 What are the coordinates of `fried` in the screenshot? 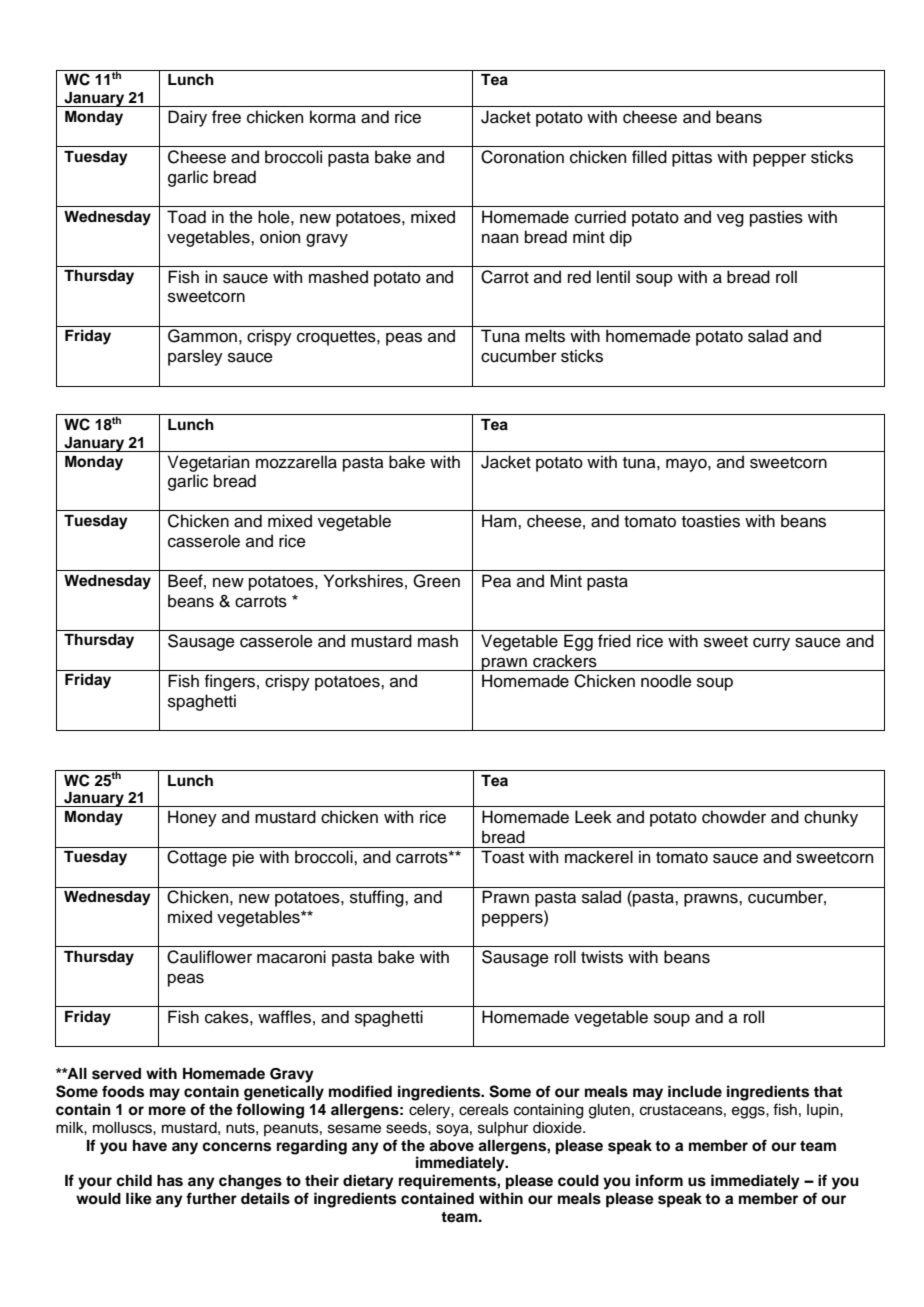 It's located at (614, 641).
